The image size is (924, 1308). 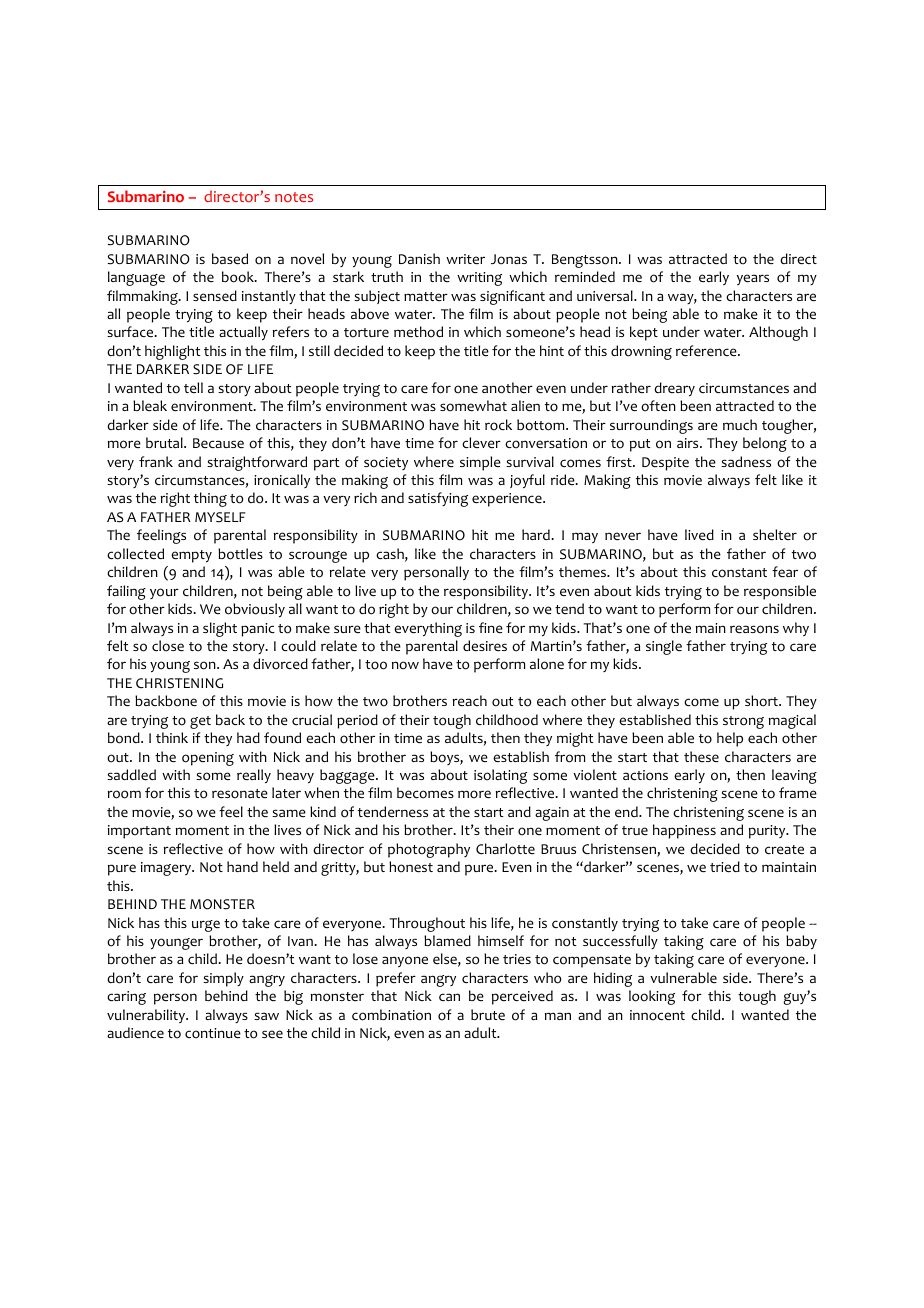 What do you see at coordinates (220, 517) in the image?
I see `MYSELF` at bounding box center [220, 517].
